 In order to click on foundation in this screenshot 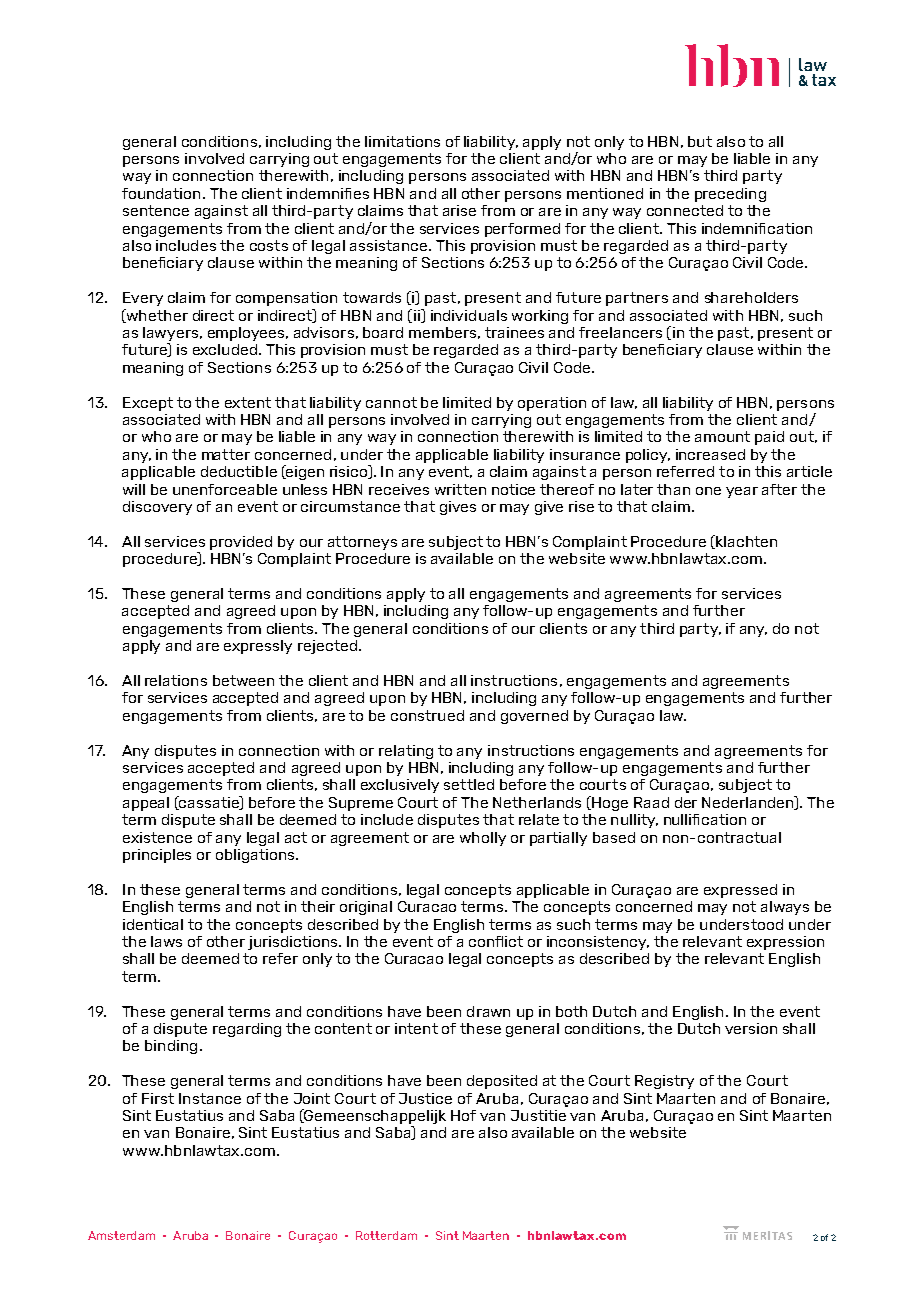, I will do `click(163, 193)`.
